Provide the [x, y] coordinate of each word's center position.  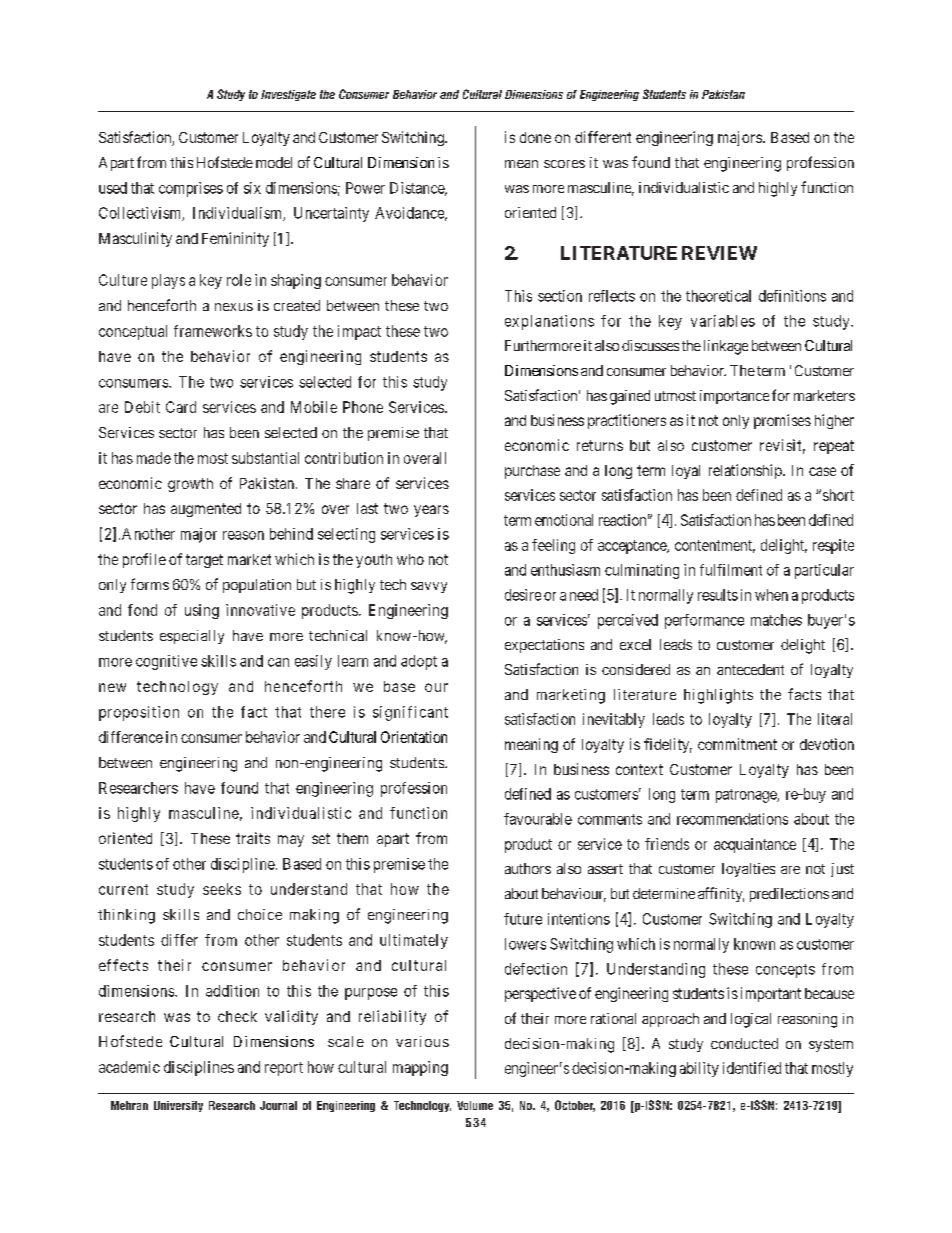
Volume [475, 1105]
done [535, 137]
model [274, 162]
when [771, 595]
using [202, 611]
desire [523, 595]
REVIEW [719, 253]
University [178, 1106]
